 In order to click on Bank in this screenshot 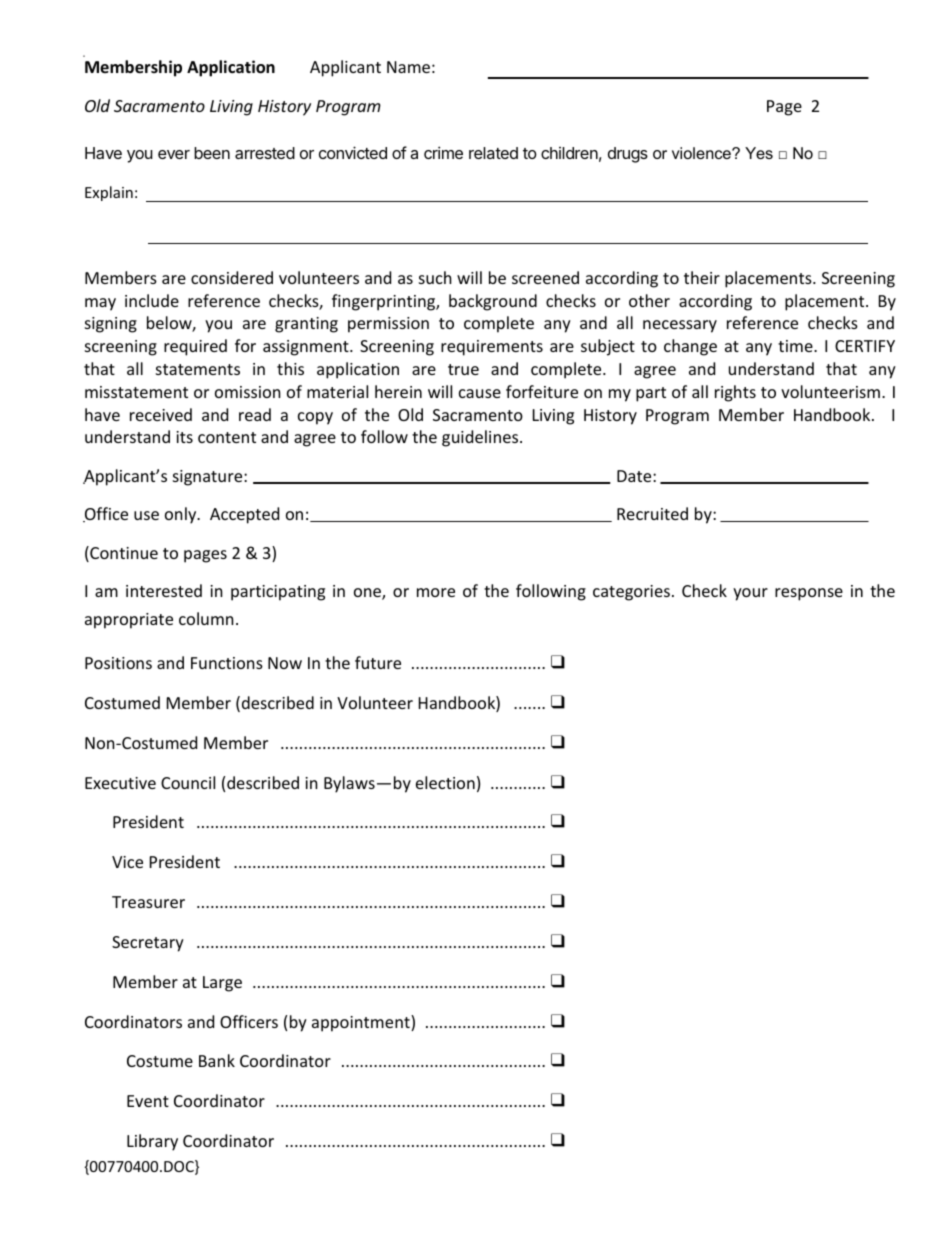, I will do `click(217, 1060)`.
